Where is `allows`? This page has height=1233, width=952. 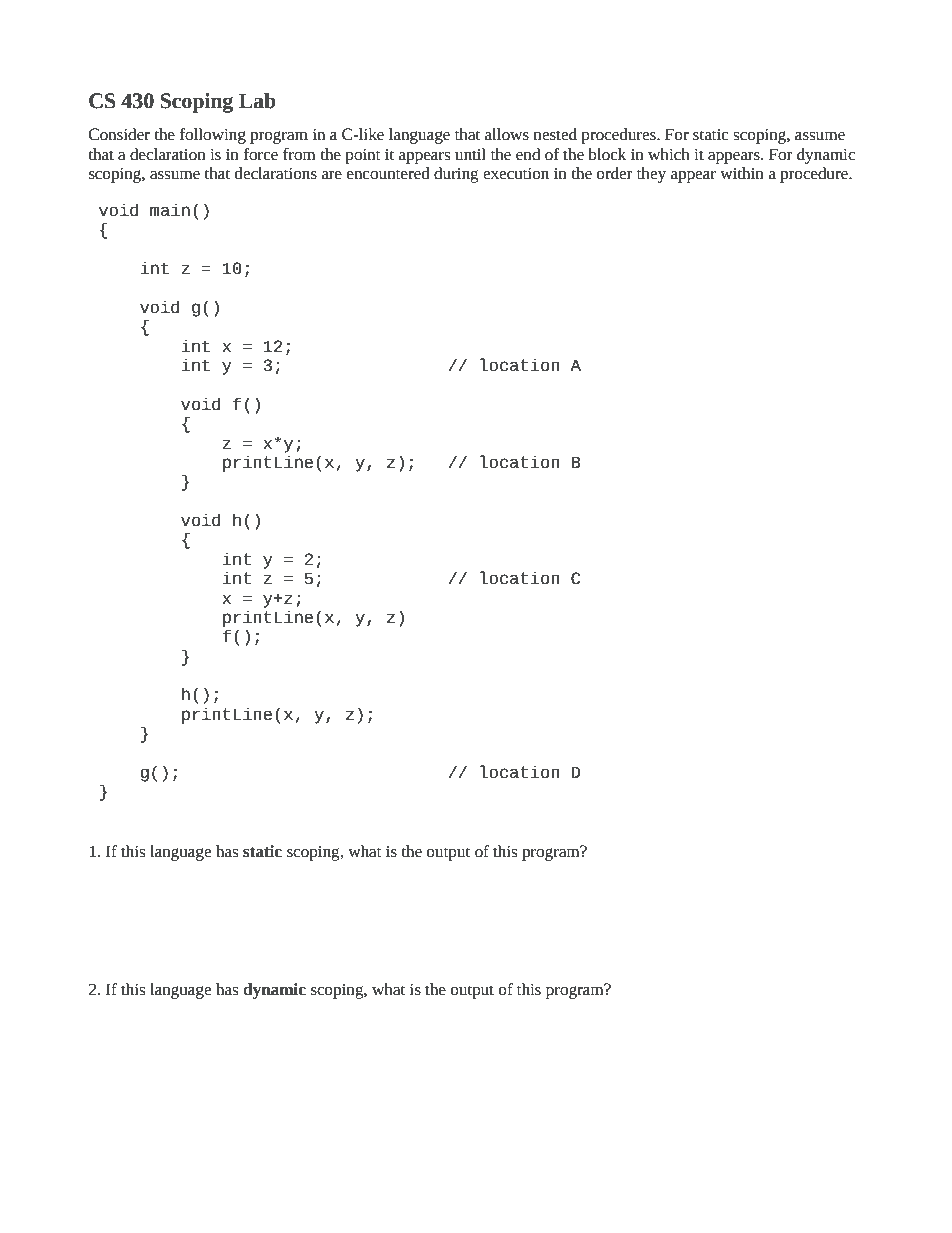 allows is located at coordinates (507, 134).
